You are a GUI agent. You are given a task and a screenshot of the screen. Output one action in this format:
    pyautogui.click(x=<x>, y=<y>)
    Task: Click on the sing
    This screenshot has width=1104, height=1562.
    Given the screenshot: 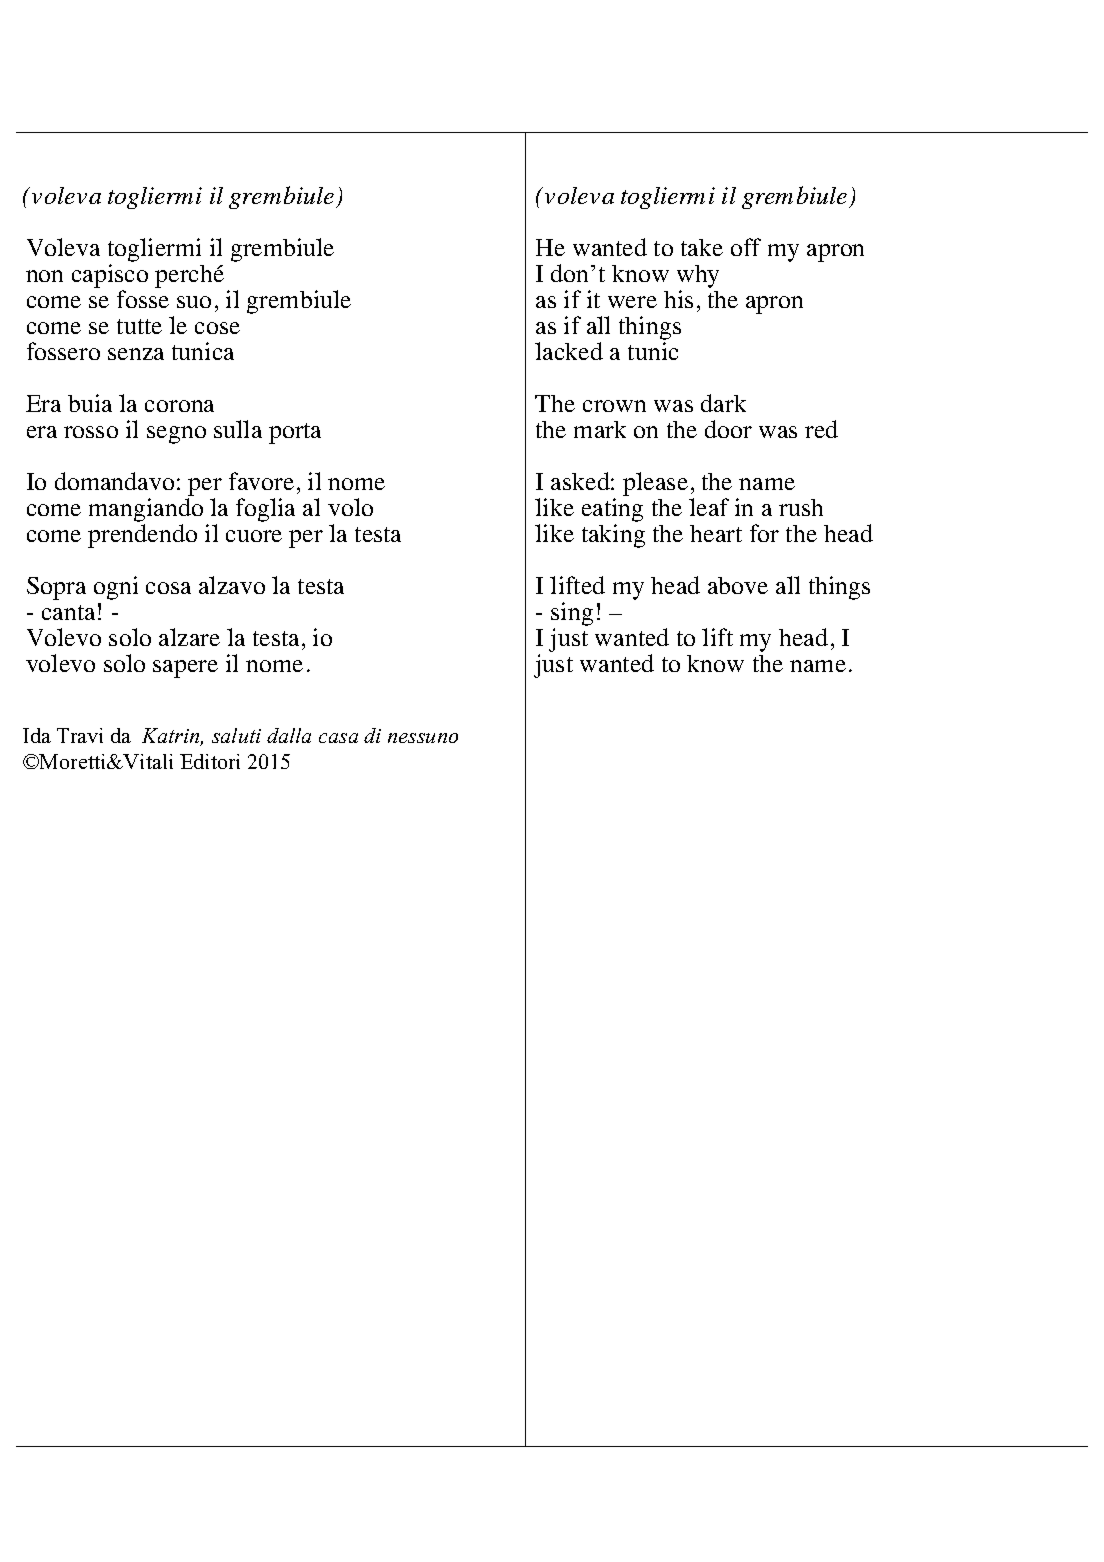 What is the action you would take?
    pyautogui.click(x=572, y=614)
